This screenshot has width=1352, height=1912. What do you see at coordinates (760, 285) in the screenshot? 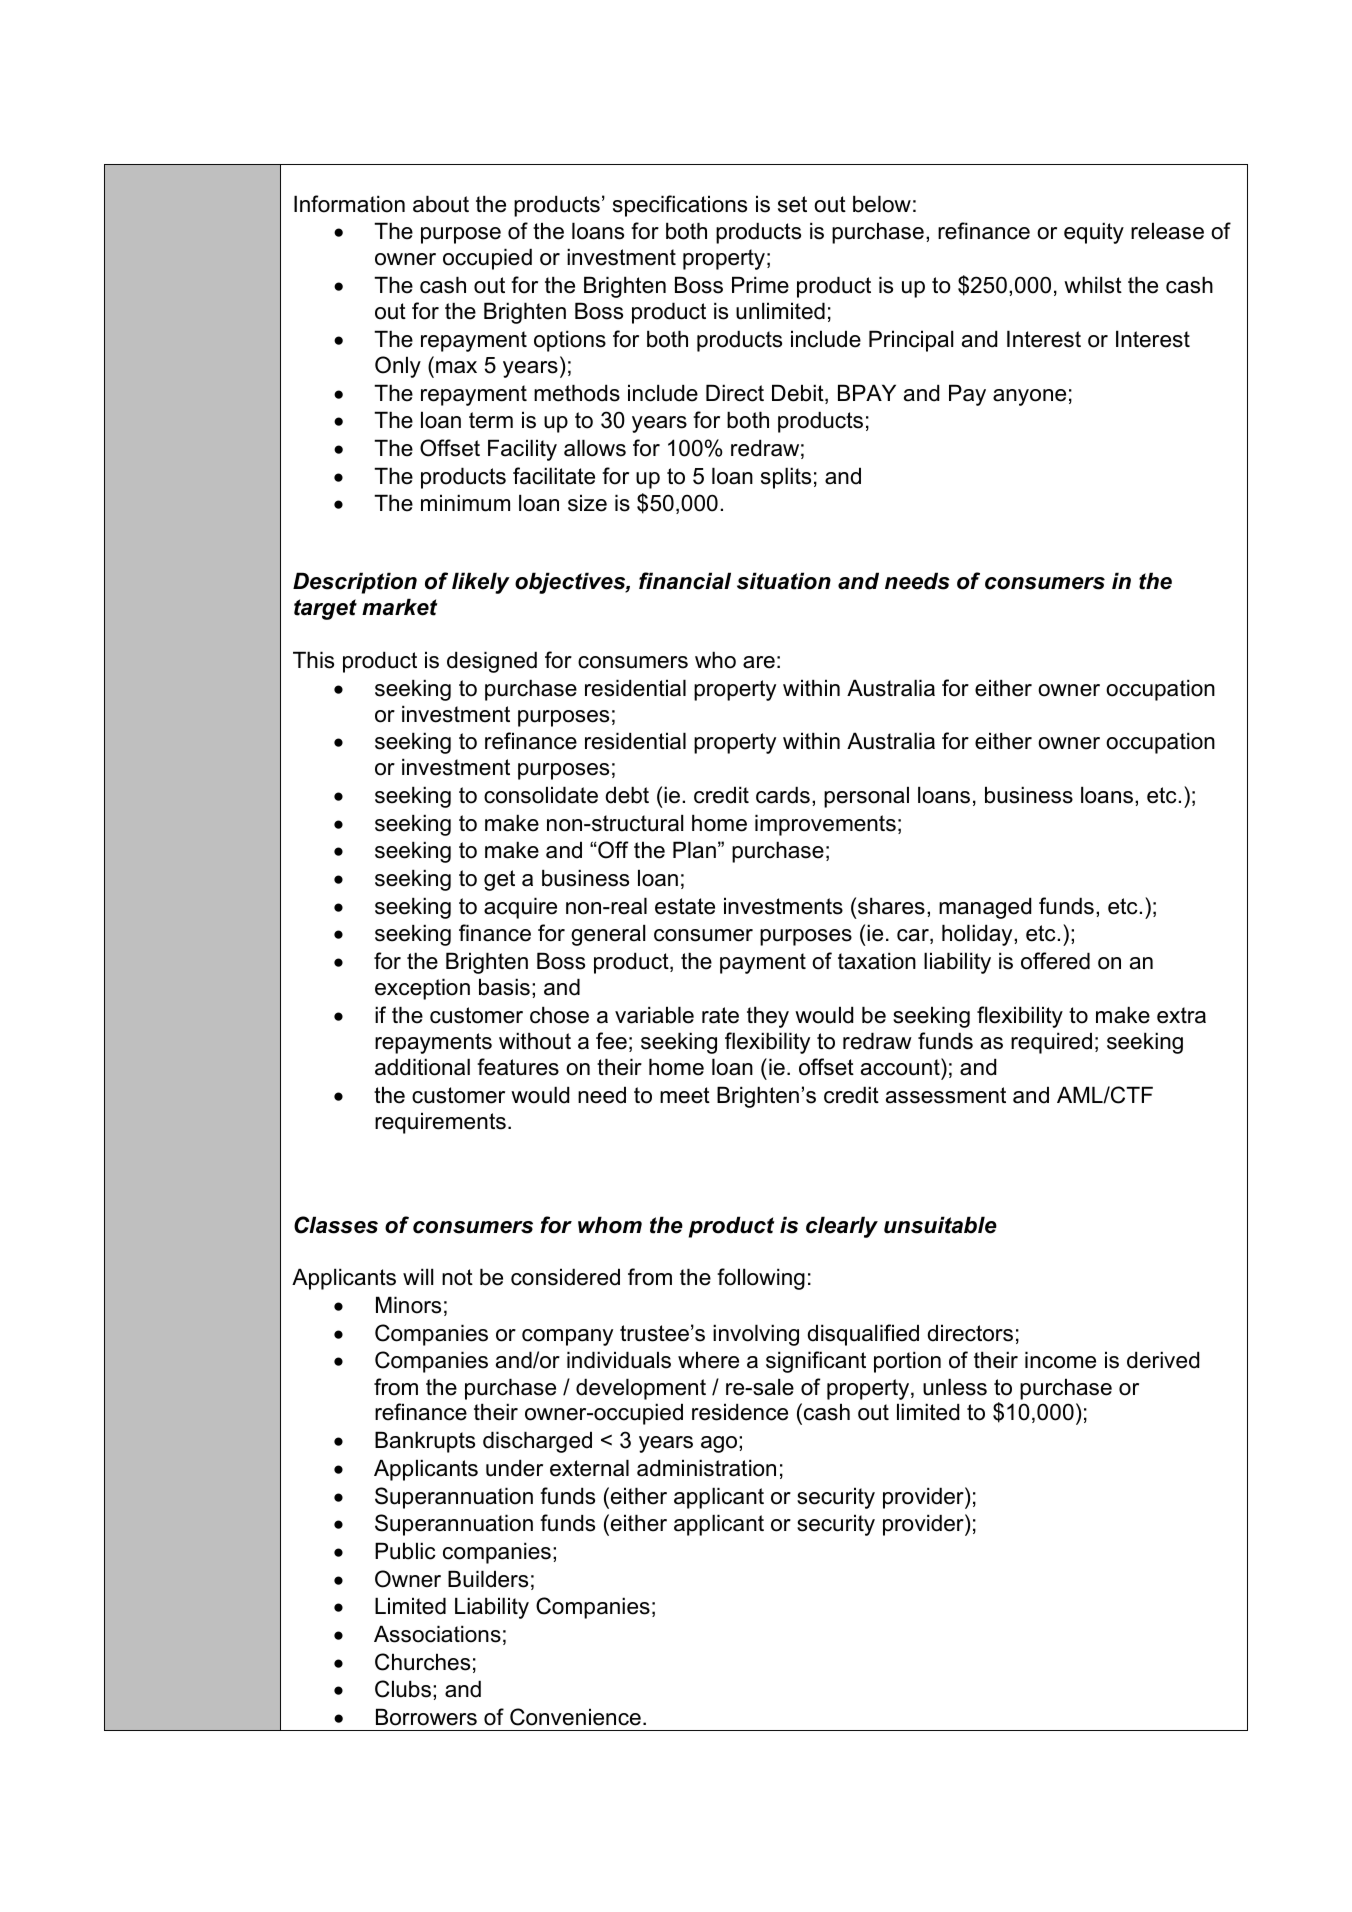
I see `Prime` at bounding box center [760, 285].
